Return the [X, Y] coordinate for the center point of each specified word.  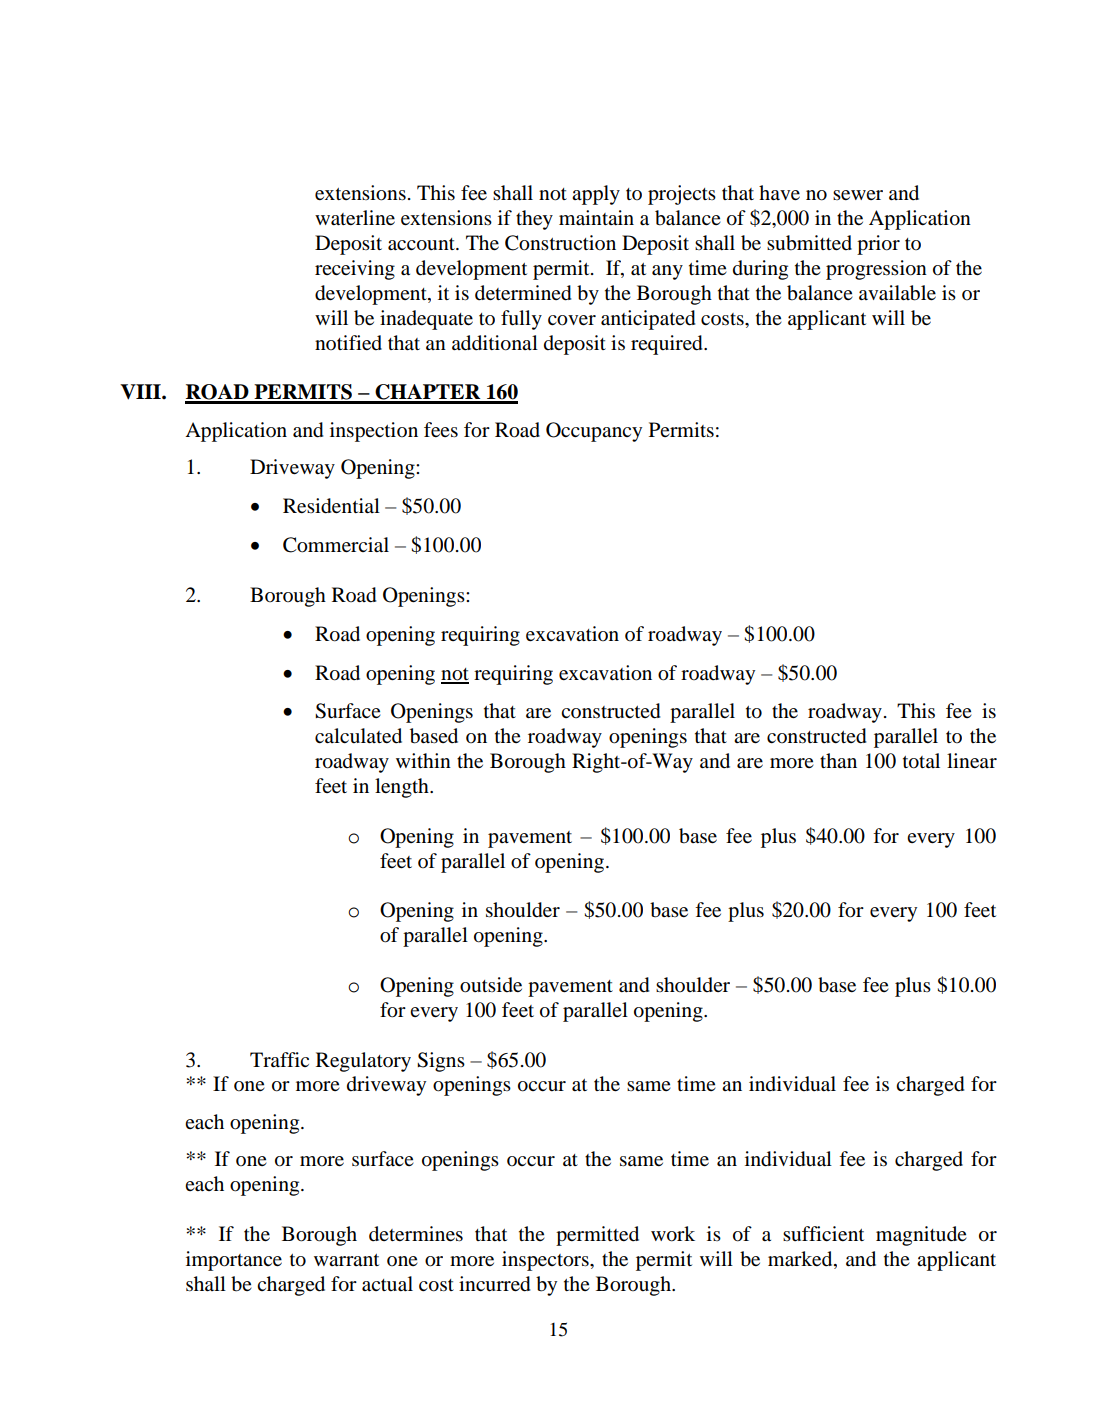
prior [878, 245]
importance [234, 1261]
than [838, 761]
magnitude [921, 1236]
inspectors [546, 1261]
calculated [358, 736]
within [423, 760]
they [534, 220]
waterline [355, 218]
